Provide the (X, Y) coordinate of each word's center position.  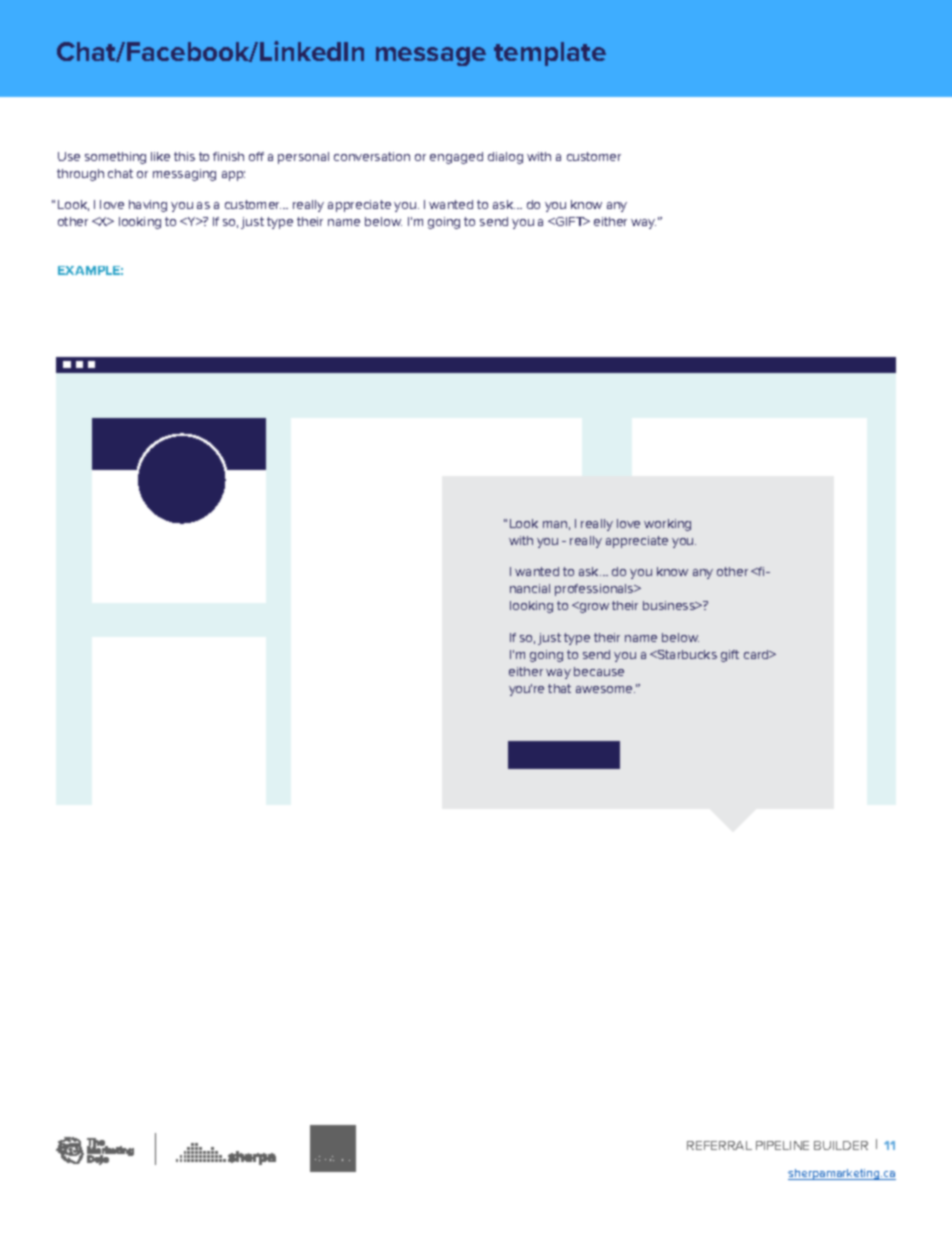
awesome (605, 689)
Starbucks (686, 654)
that (559, 688)
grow (593, 607)
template (550, 54)
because (599, 671)
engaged (456, 158)
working (667, 525)
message (431, 56)
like (160, 156)
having (148, 206)
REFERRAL (719, 1145)
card (757, 654)
